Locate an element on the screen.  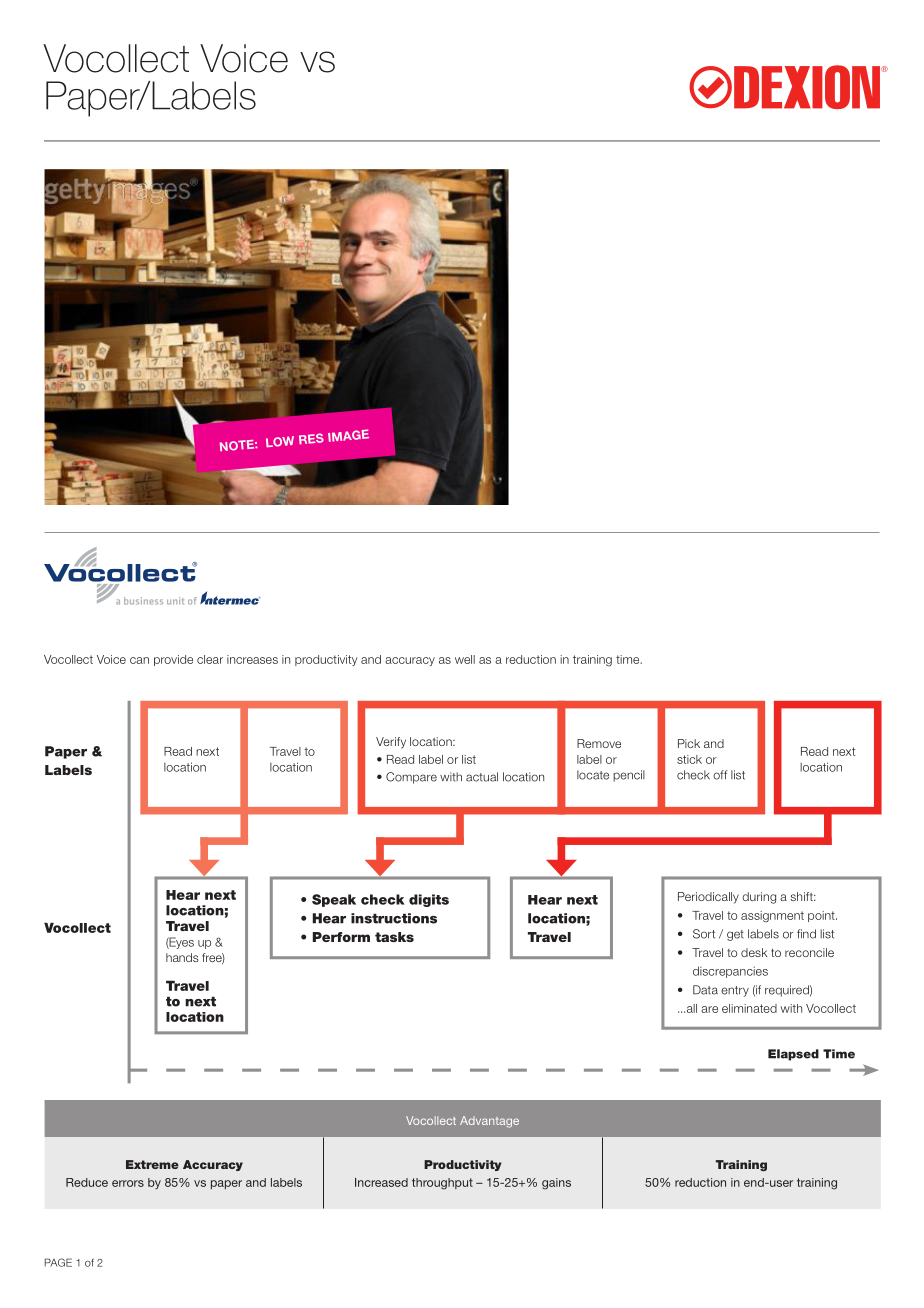
Pick is located at coordinates (689, 743).
